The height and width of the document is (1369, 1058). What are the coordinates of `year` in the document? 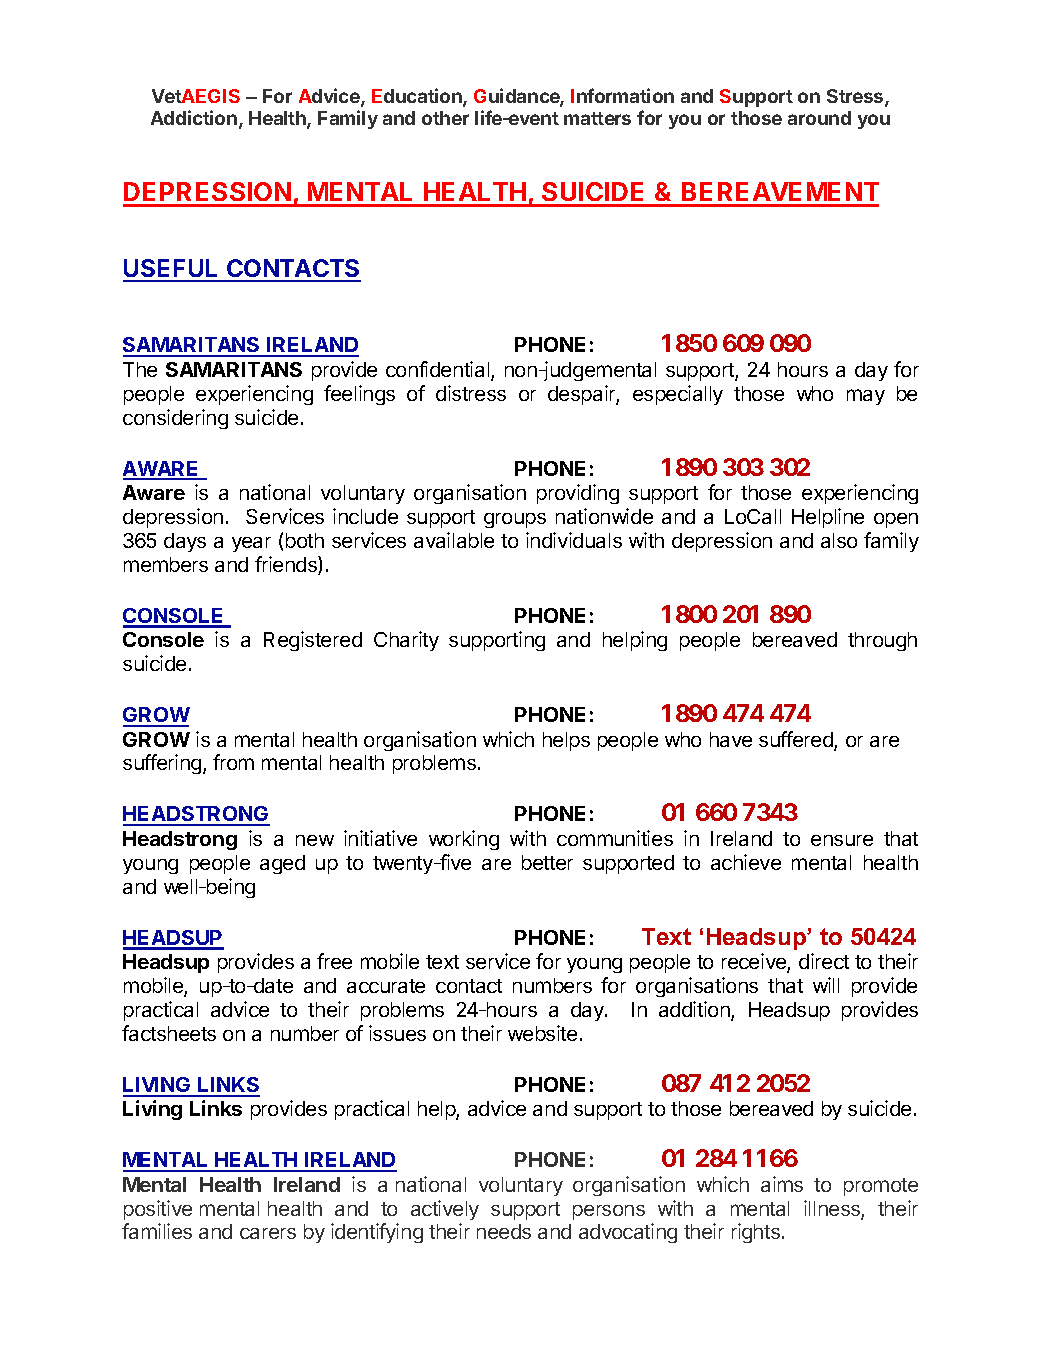 It's located at (251, 544).
